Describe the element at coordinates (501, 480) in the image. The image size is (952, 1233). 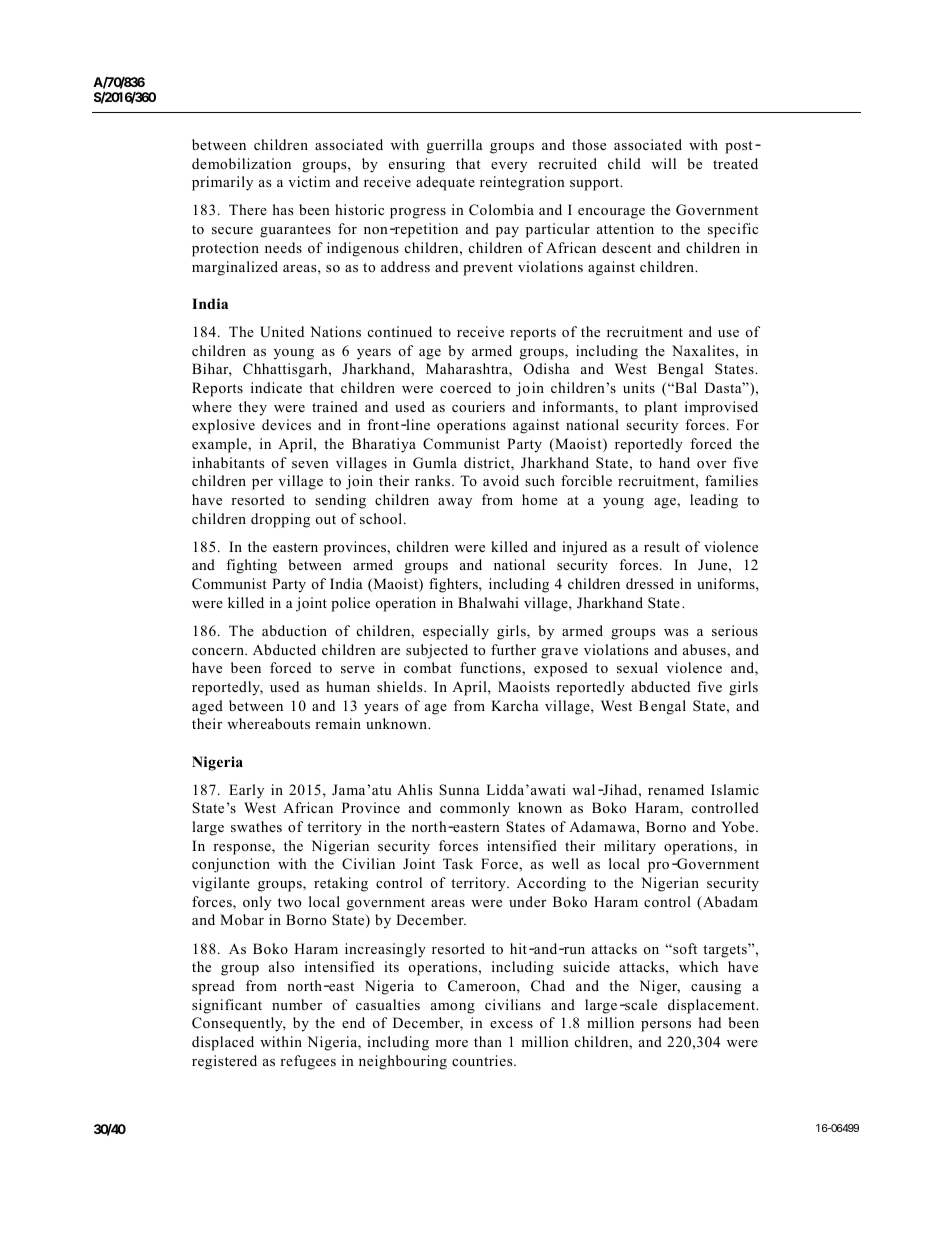
I see `avoid` at that location.
